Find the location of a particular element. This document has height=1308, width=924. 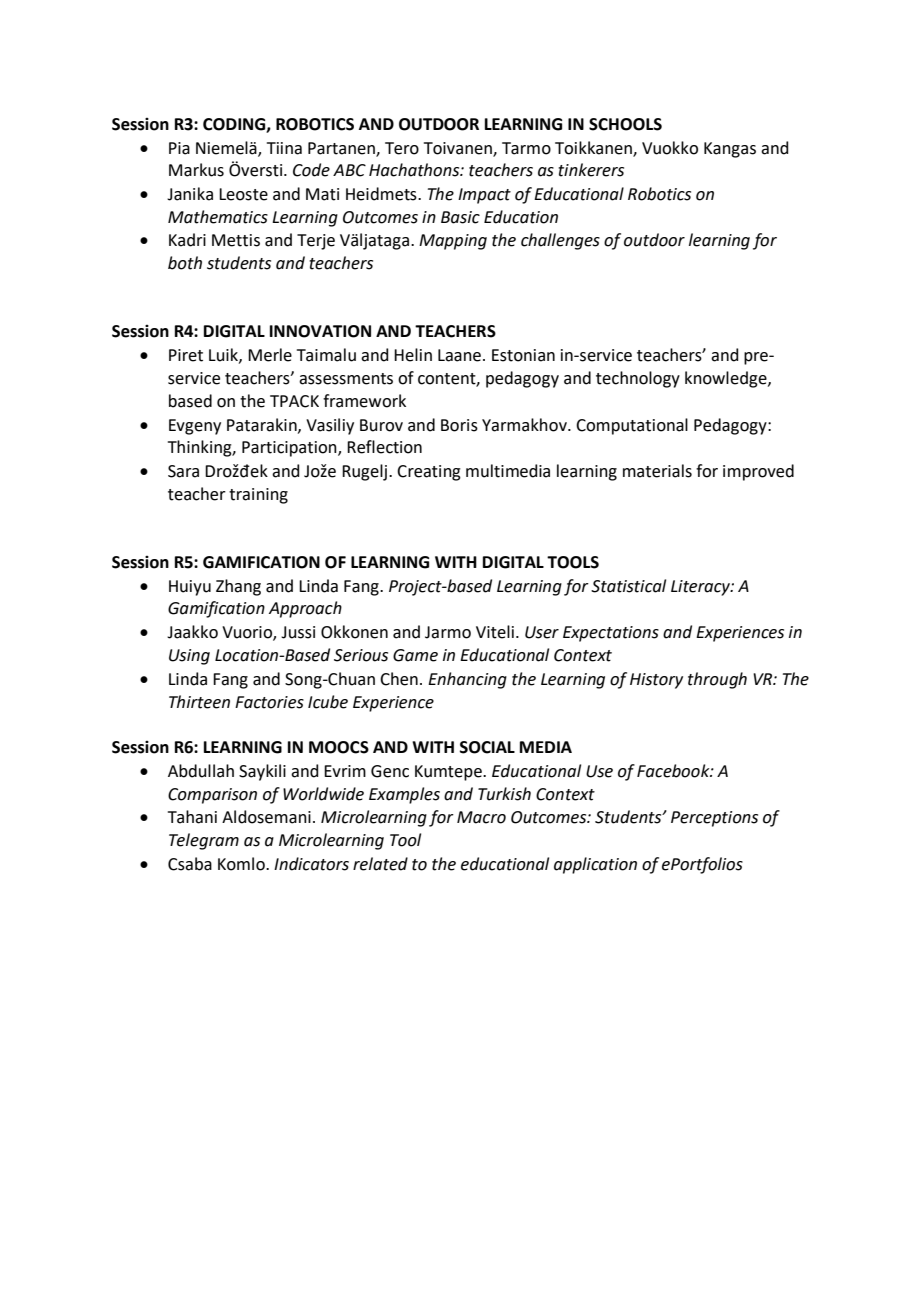

Markus is located at coordinates (196, 170).
